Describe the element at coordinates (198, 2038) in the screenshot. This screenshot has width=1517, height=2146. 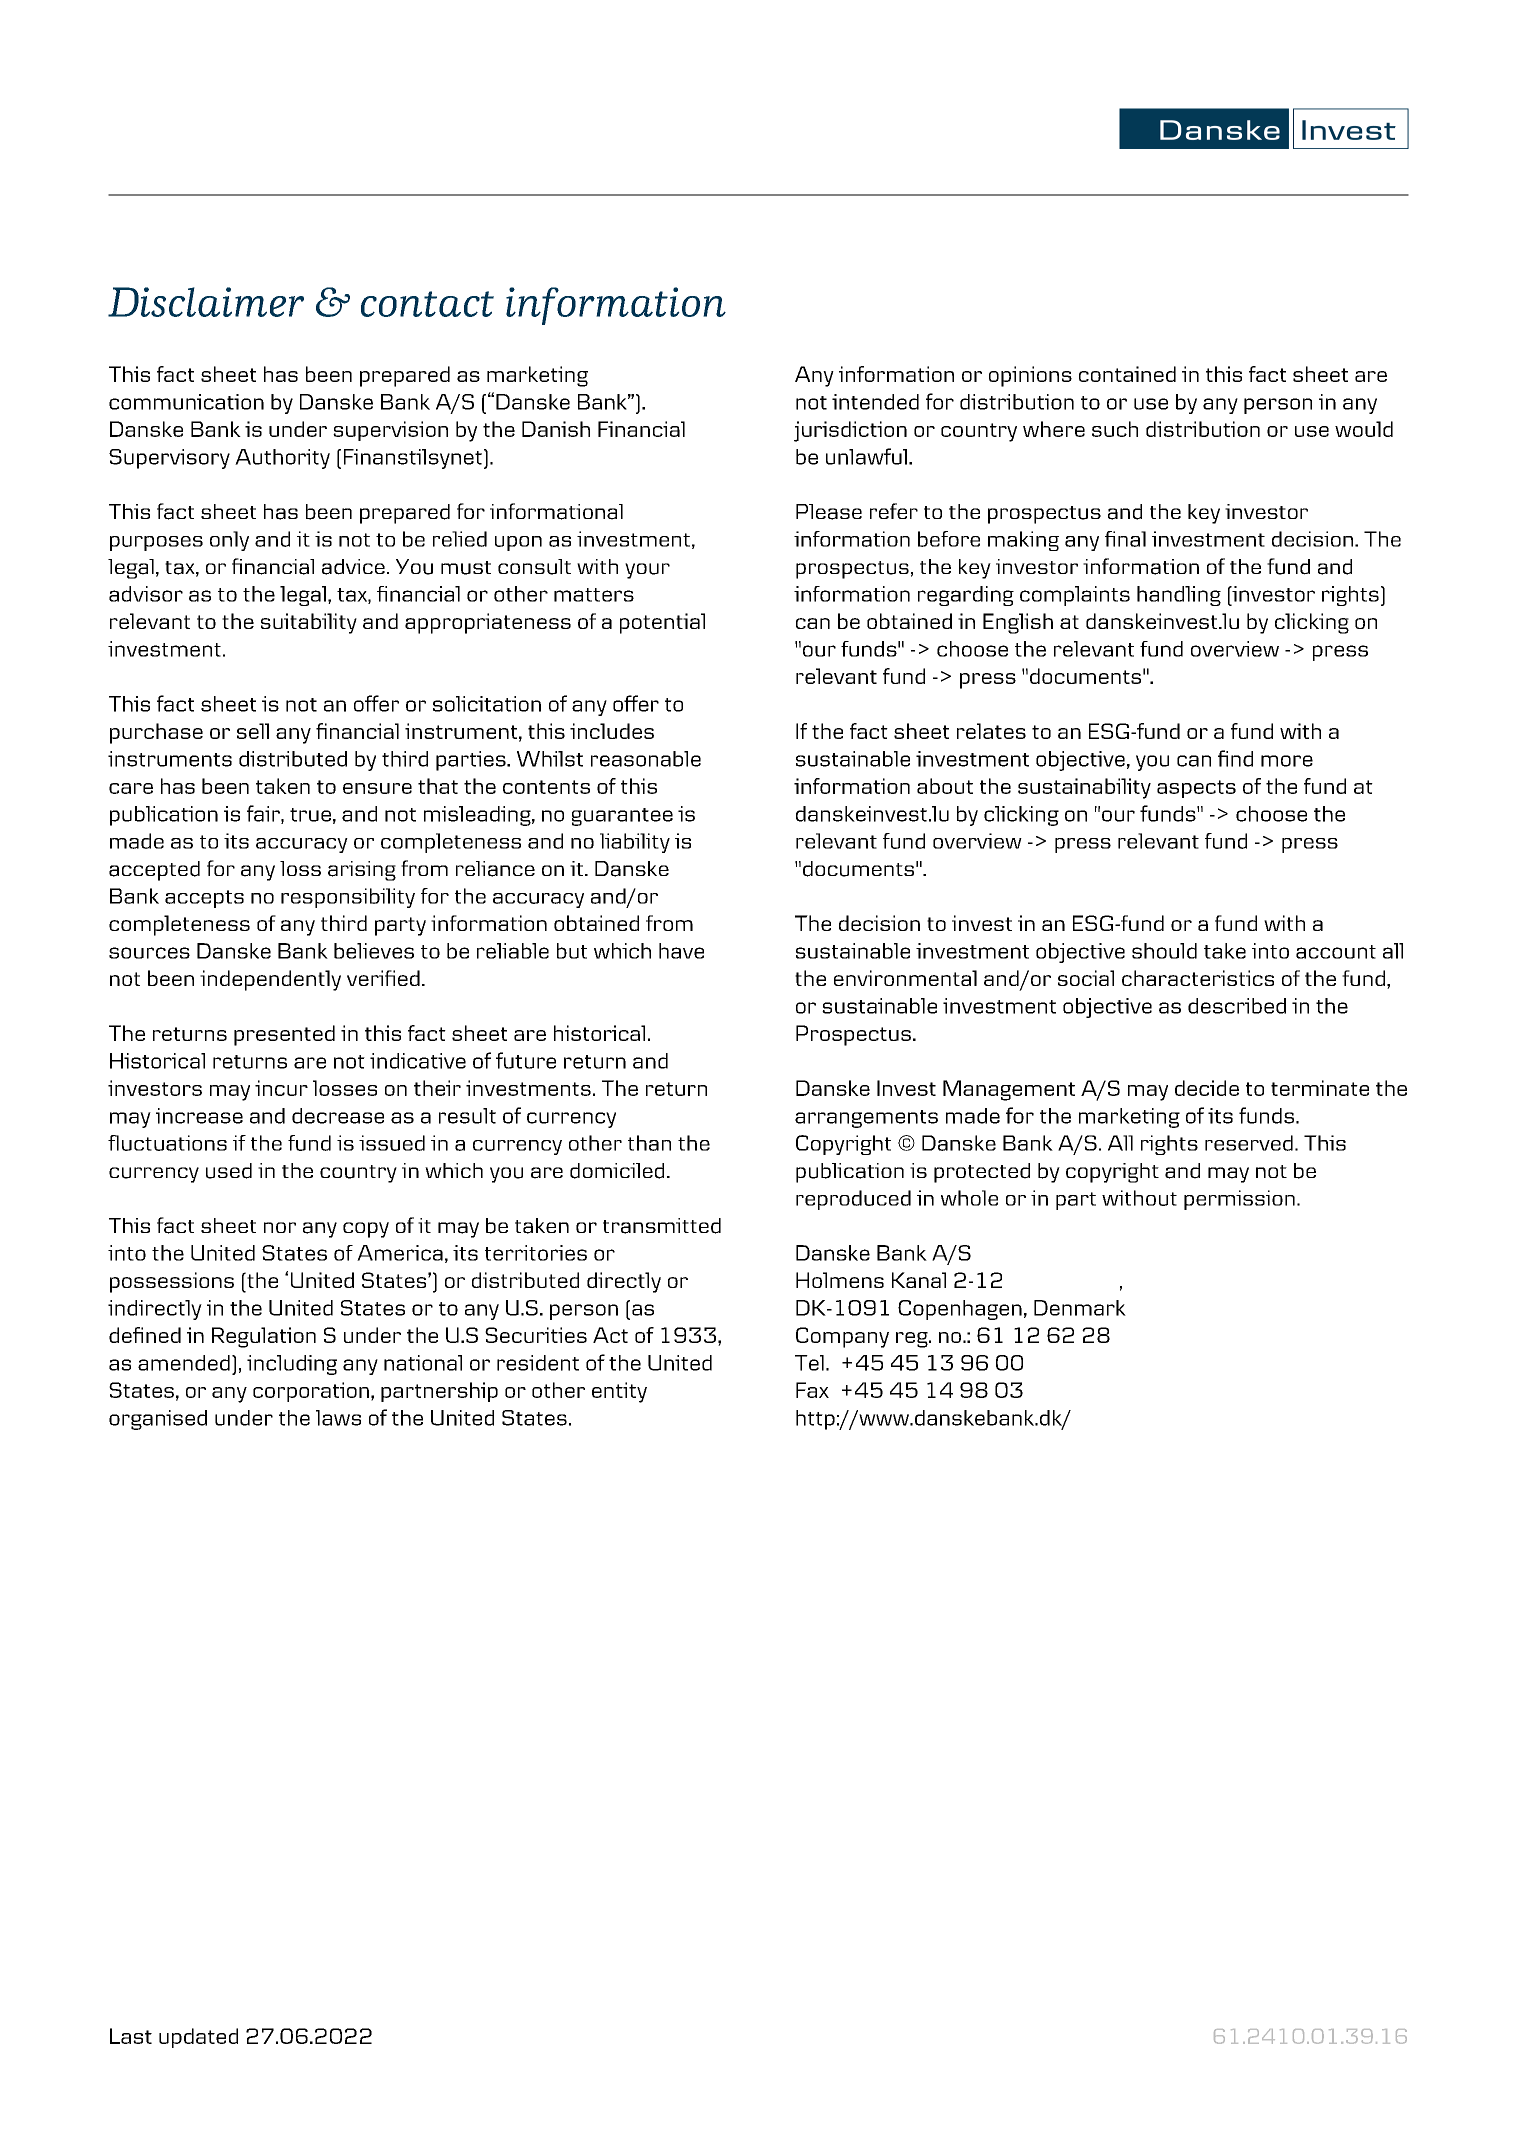
I see `updated` at that location.
